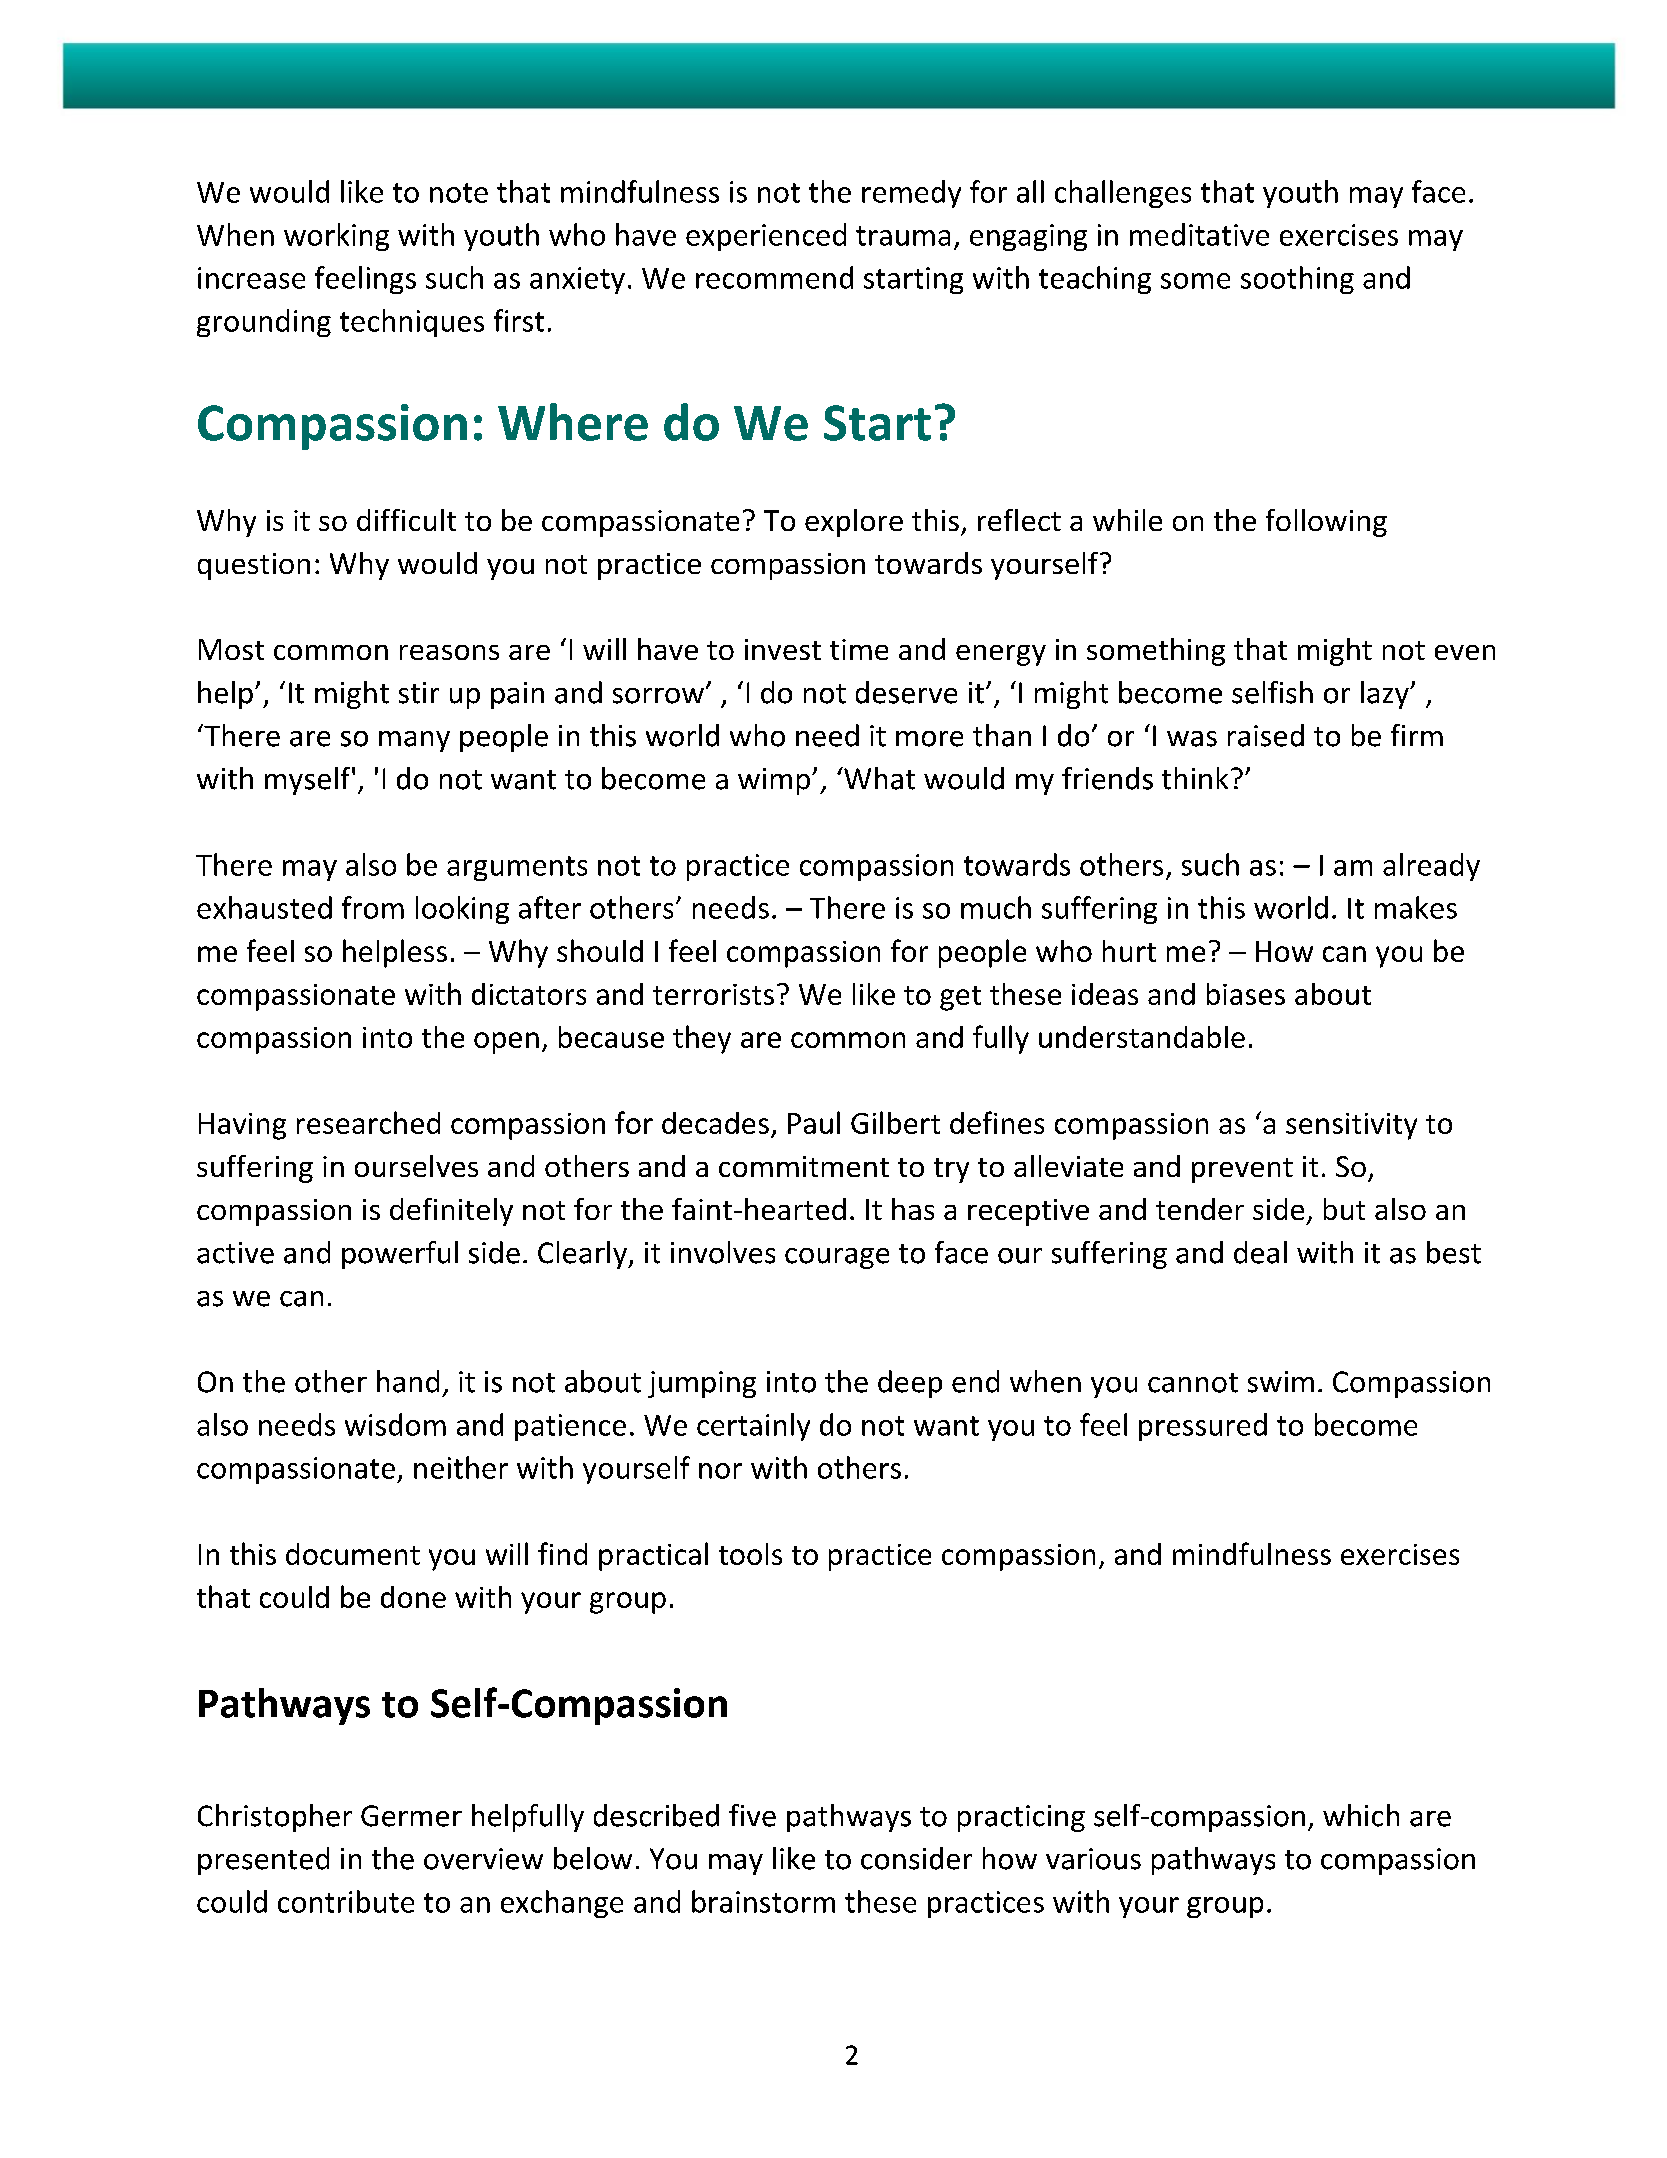 The width and height of the document is (1667, 2158). What do you see at coordinates (1297, 280) in the document?
I see `soothing` at bounding box center [1297, 280].
